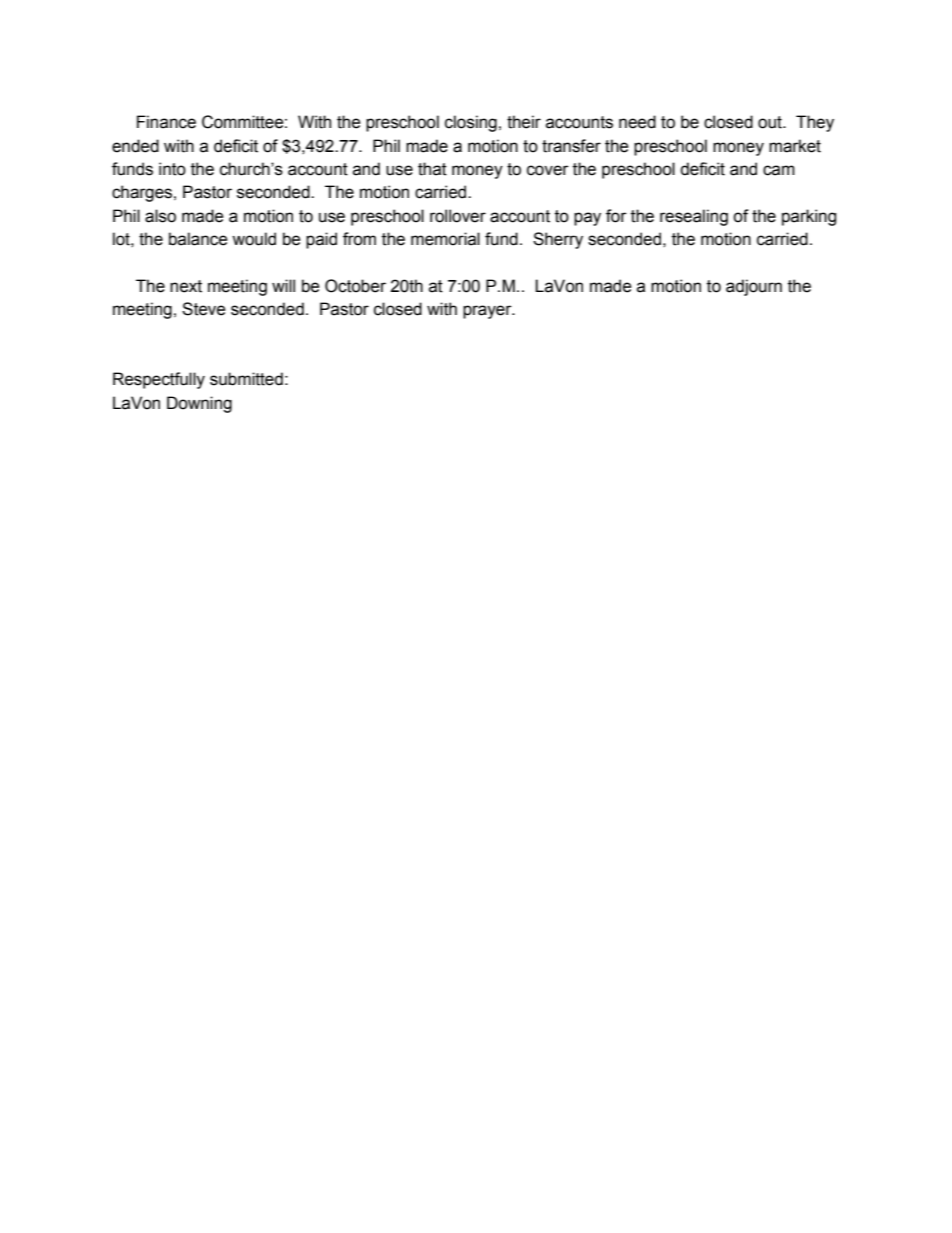 This page has width=952, height=1233. I want to click on Downing, so click(199, 404).
